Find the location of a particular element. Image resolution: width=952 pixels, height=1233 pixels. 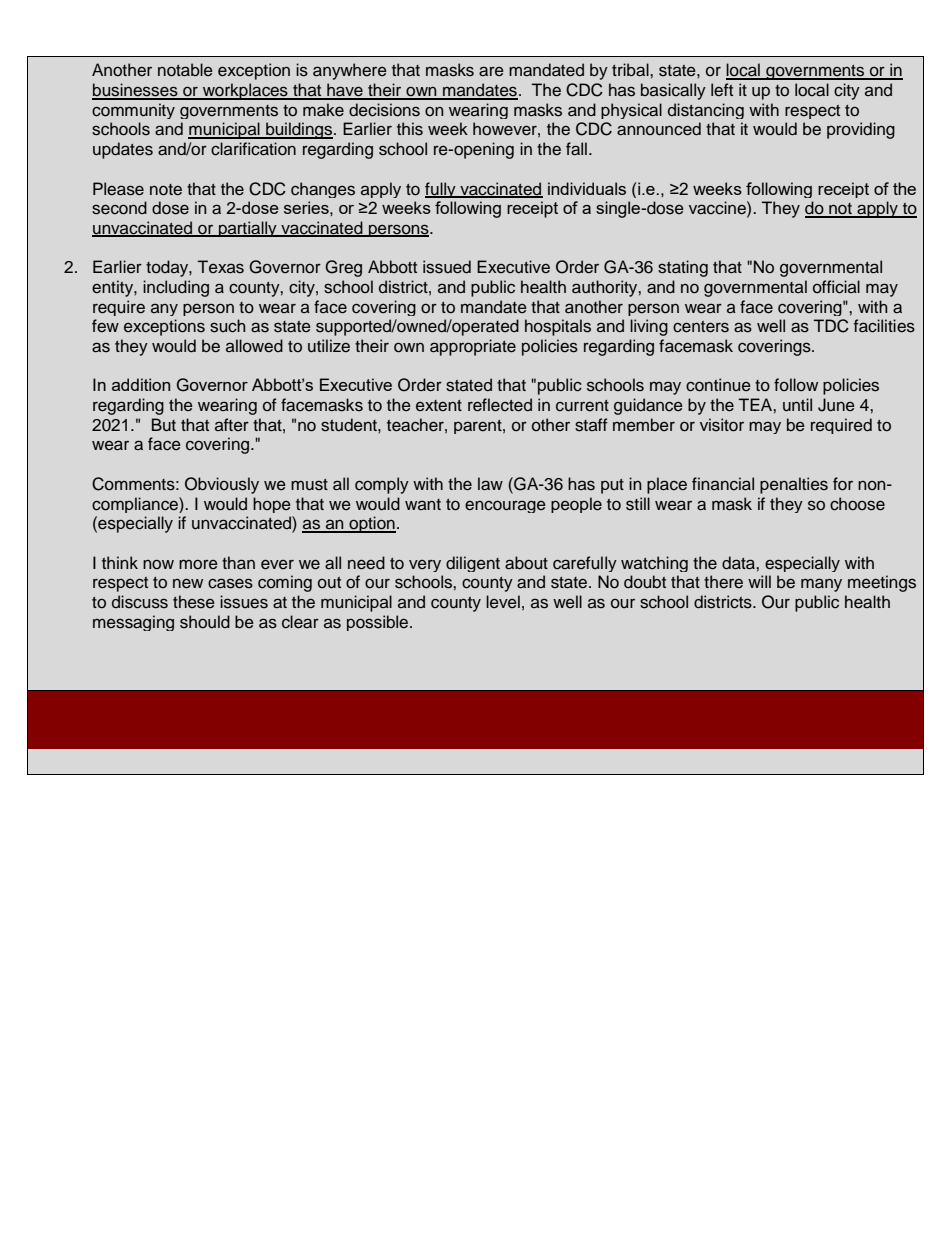

decisions is located at coordinates (384, 110).
